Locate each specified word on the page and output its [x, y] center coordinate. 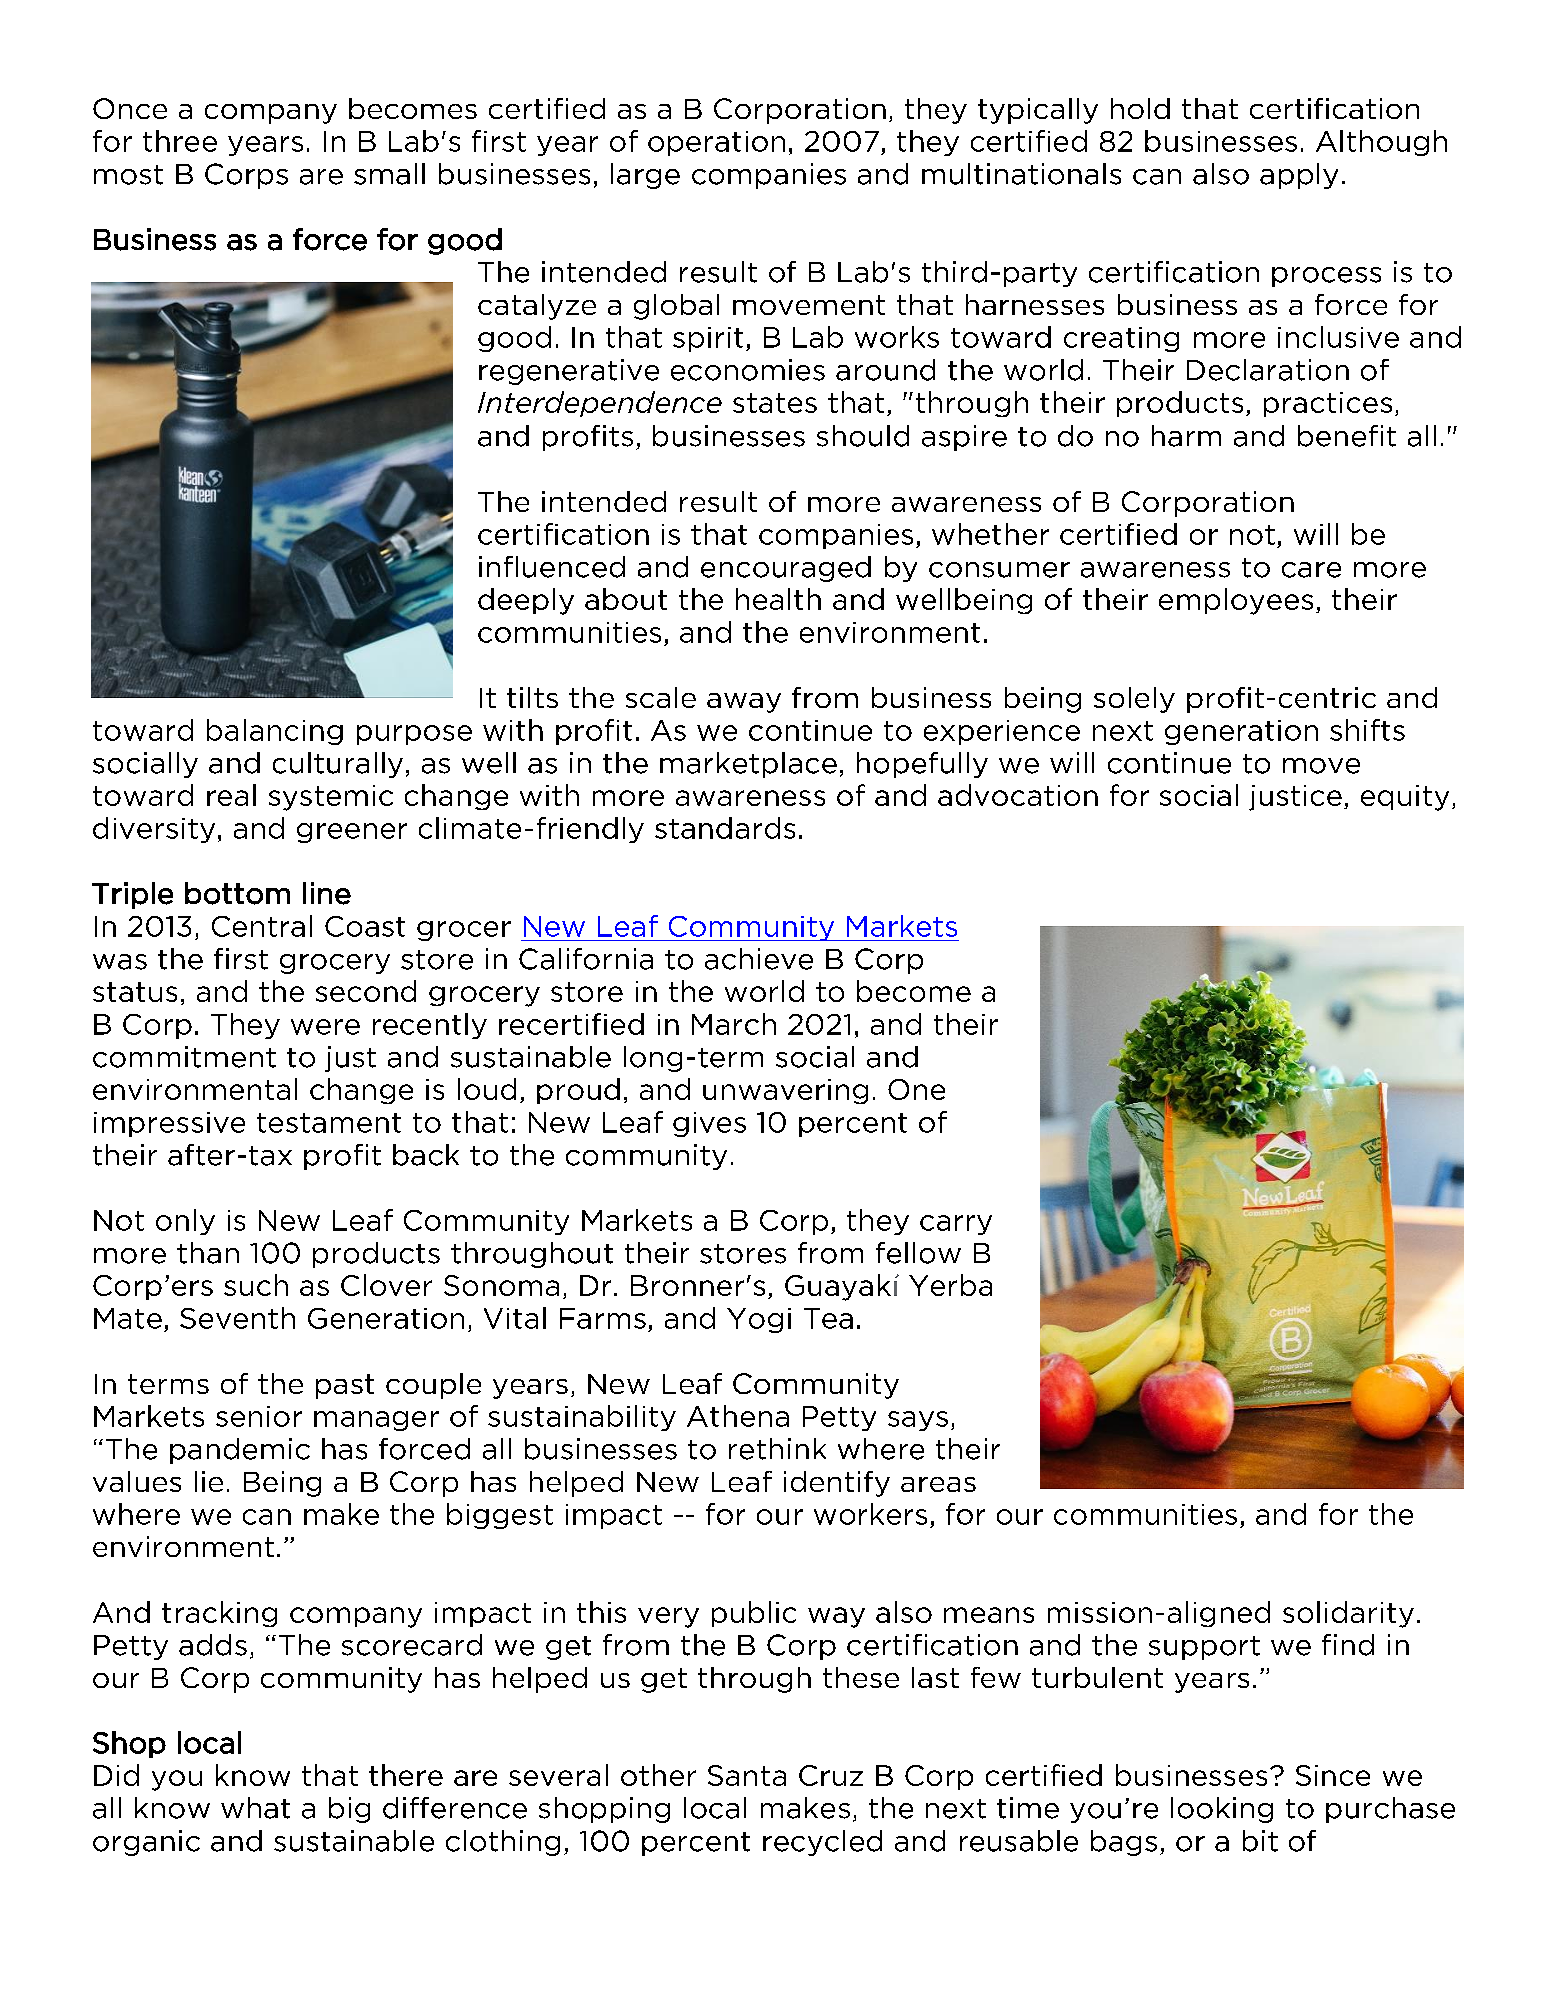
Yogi [759, 1320]
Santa [747, 1775]
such [256, 1285]
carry [956, 1225]
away [744, 703]
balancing [275, 732]
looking [1222, 1810]
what [255, 1808]
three [180, 141]
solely [1134, 700]
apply [1299, 176]
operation [716, 143]
